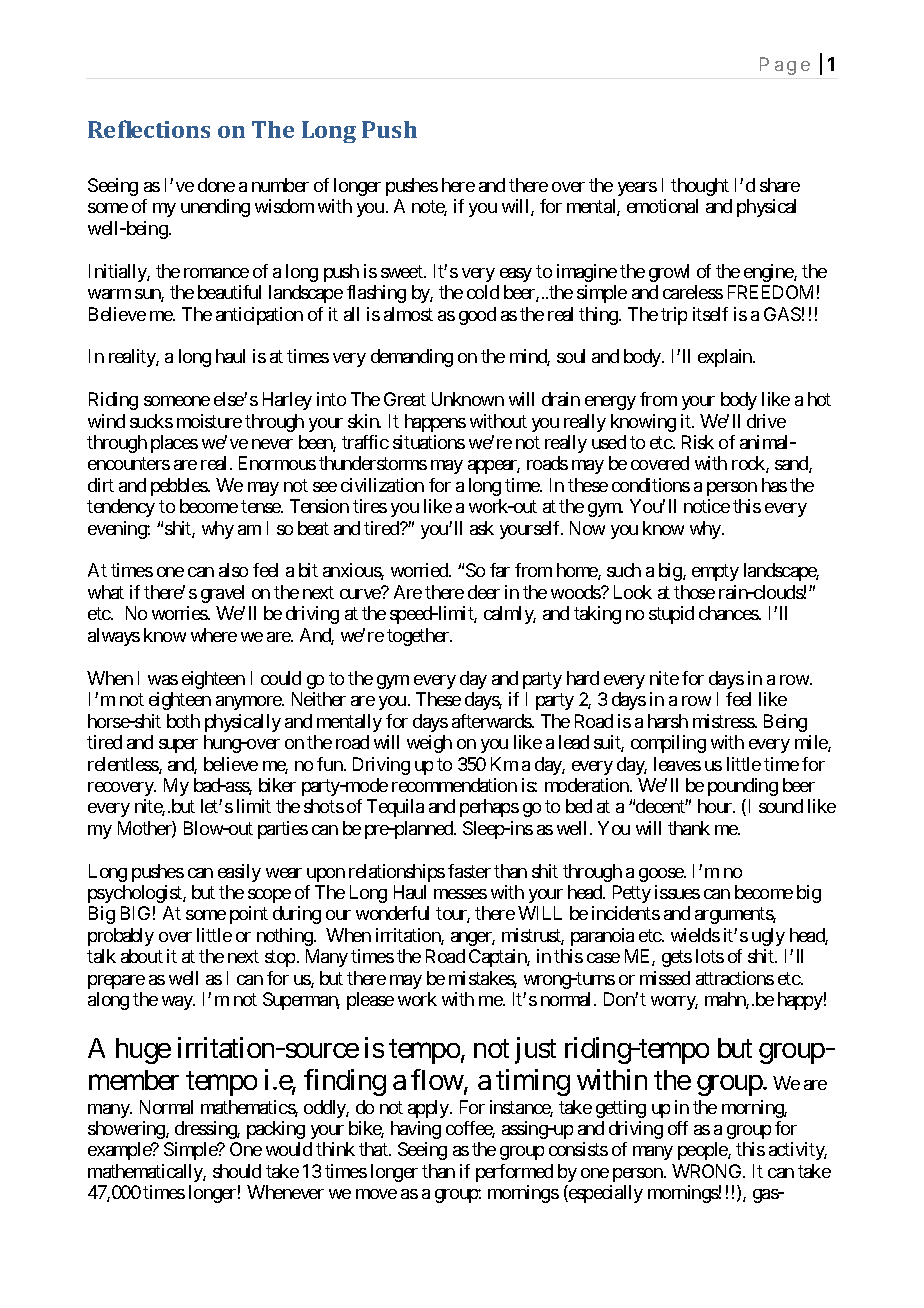 The image size is (924, 1308). What do you see at coordinates (785, 66) in the page?
I see `Page` at bounding box center [785, 66].
